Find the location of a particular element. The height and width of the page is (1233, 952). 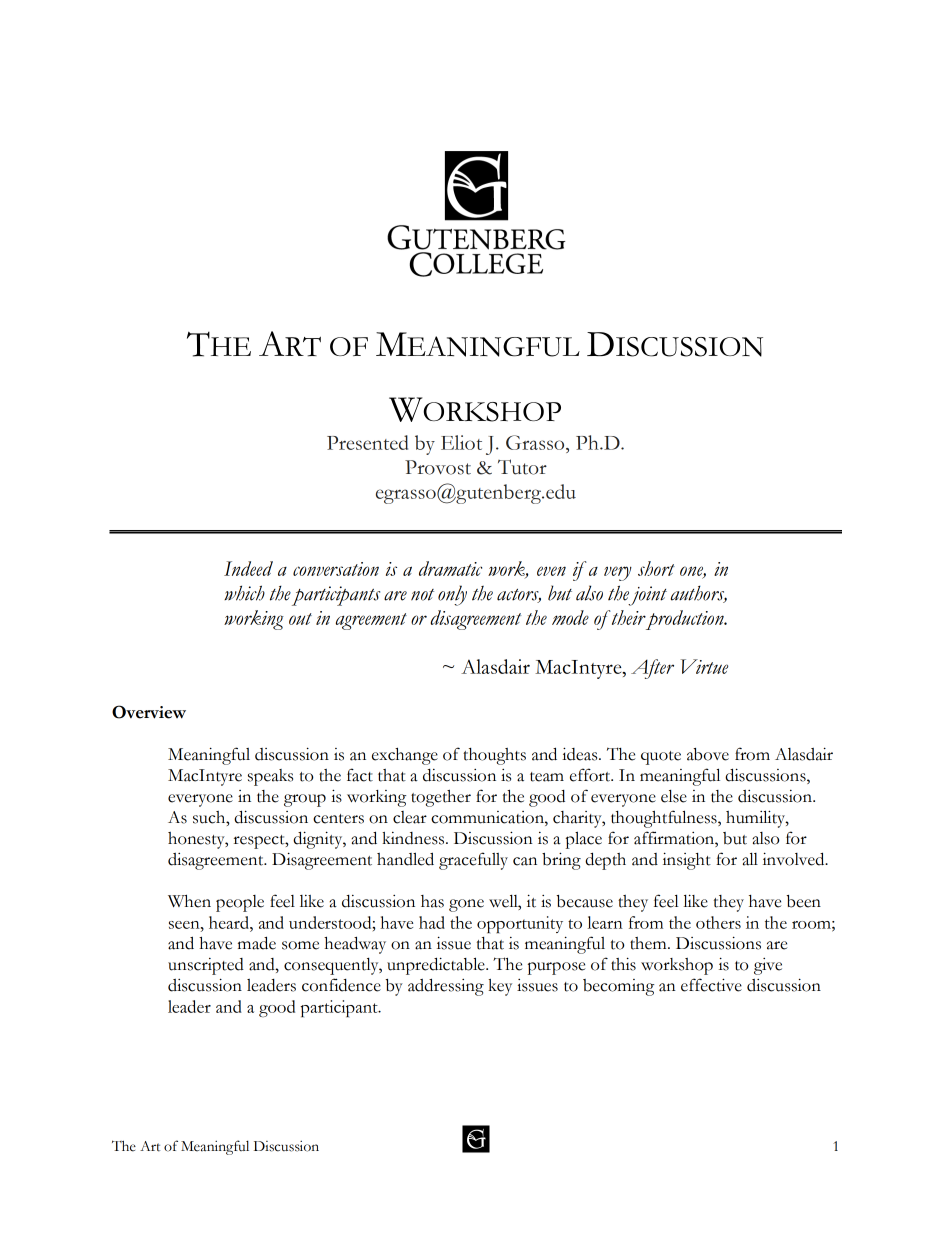

Tutor is located at coordinates (522, 467).
